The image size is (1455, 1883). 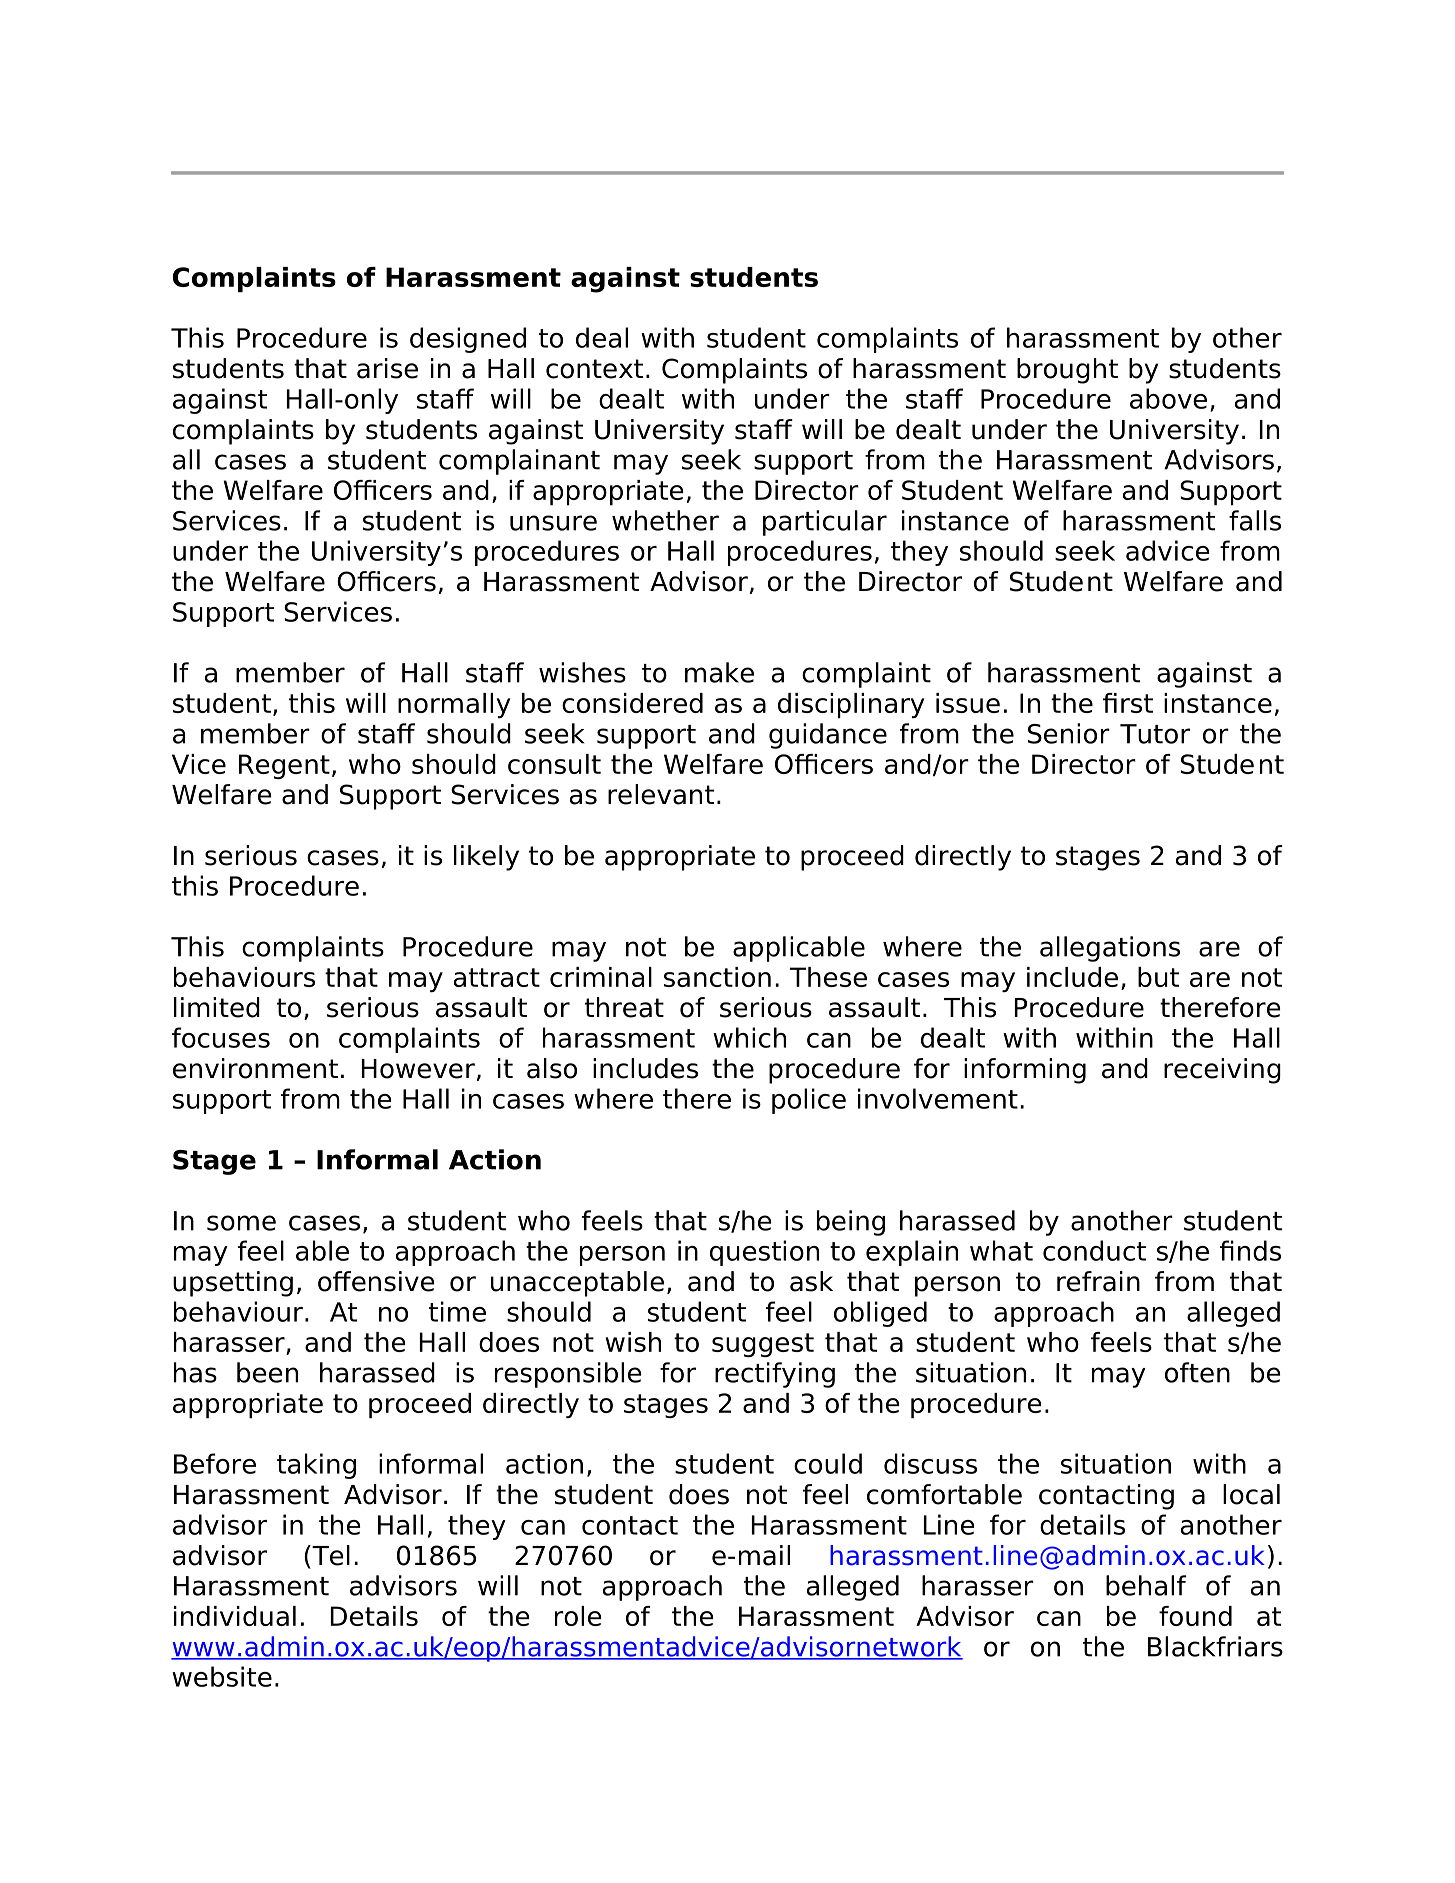 I want to click on Regent, so click(x=284, y=766).
